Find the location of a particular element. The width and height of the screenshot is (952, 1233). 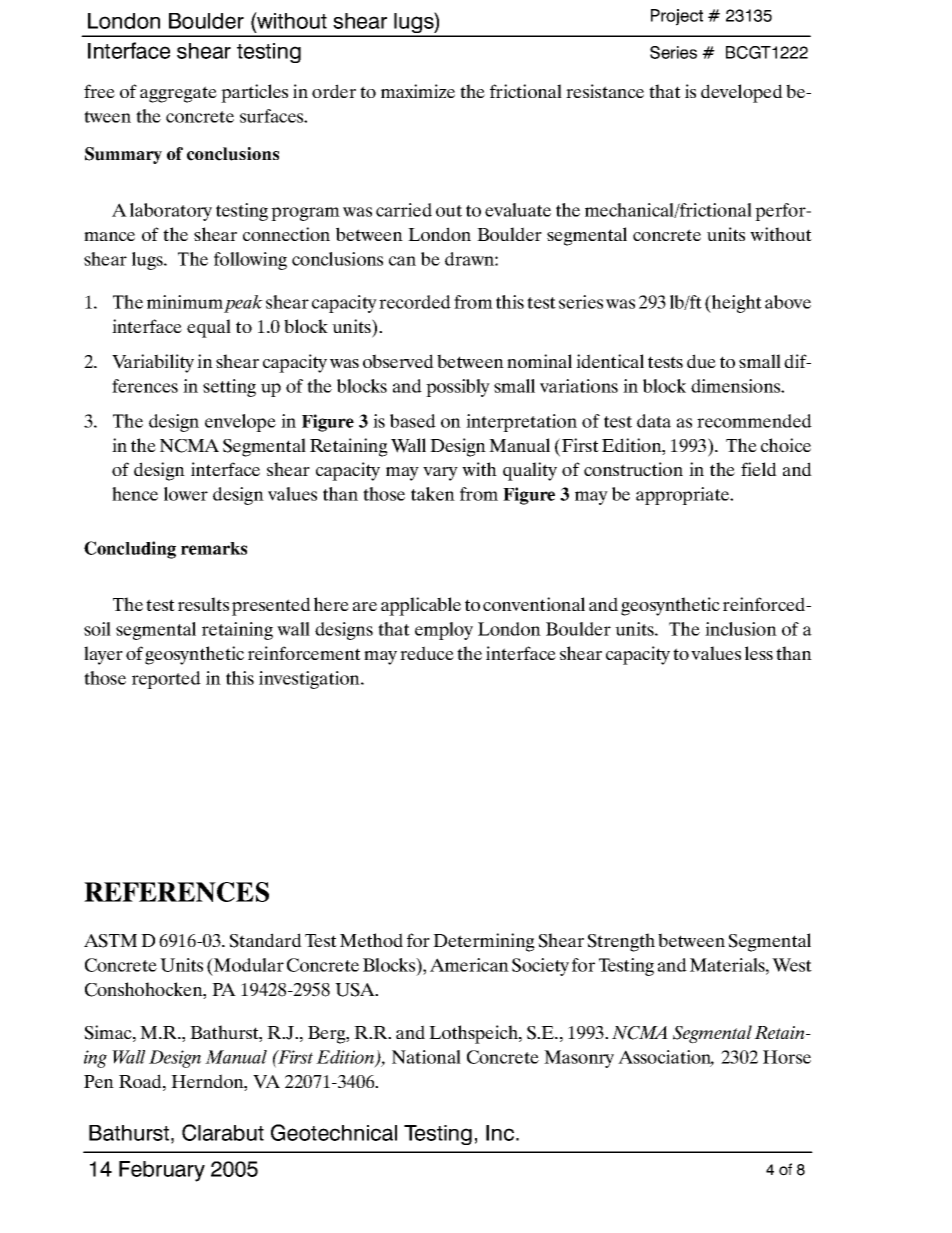

Project is located at coordinates (677, 17).
